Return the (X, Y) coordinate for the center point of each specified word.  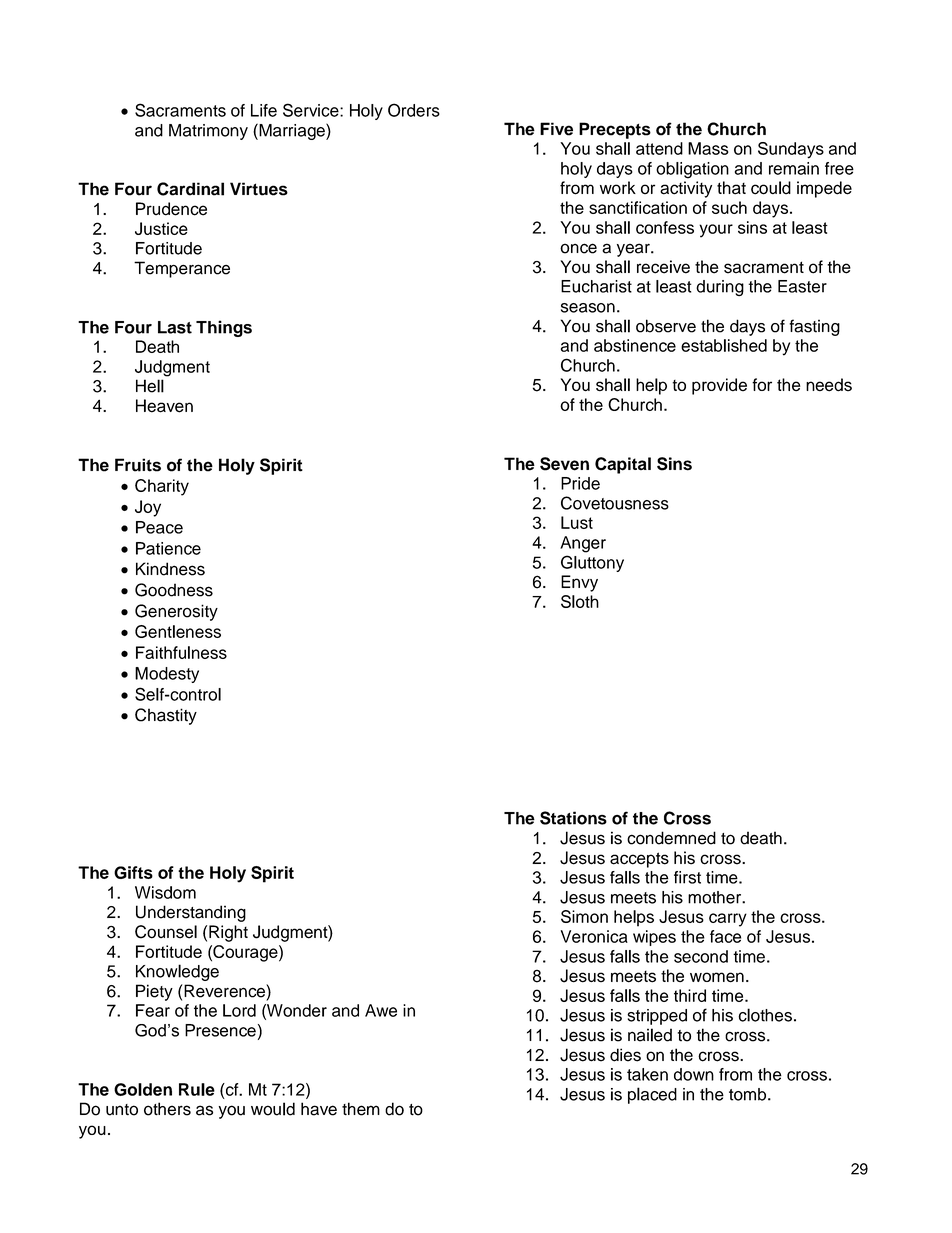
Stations (573, 818)
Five (556, 129)
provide (719, 386)
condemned (671, 838)
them (361, 1109)
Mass (708, 148)
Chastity (166, 716)
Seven (564, 464)
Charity (162, 487)
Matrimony (208, 132)
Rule (197, 1089)
